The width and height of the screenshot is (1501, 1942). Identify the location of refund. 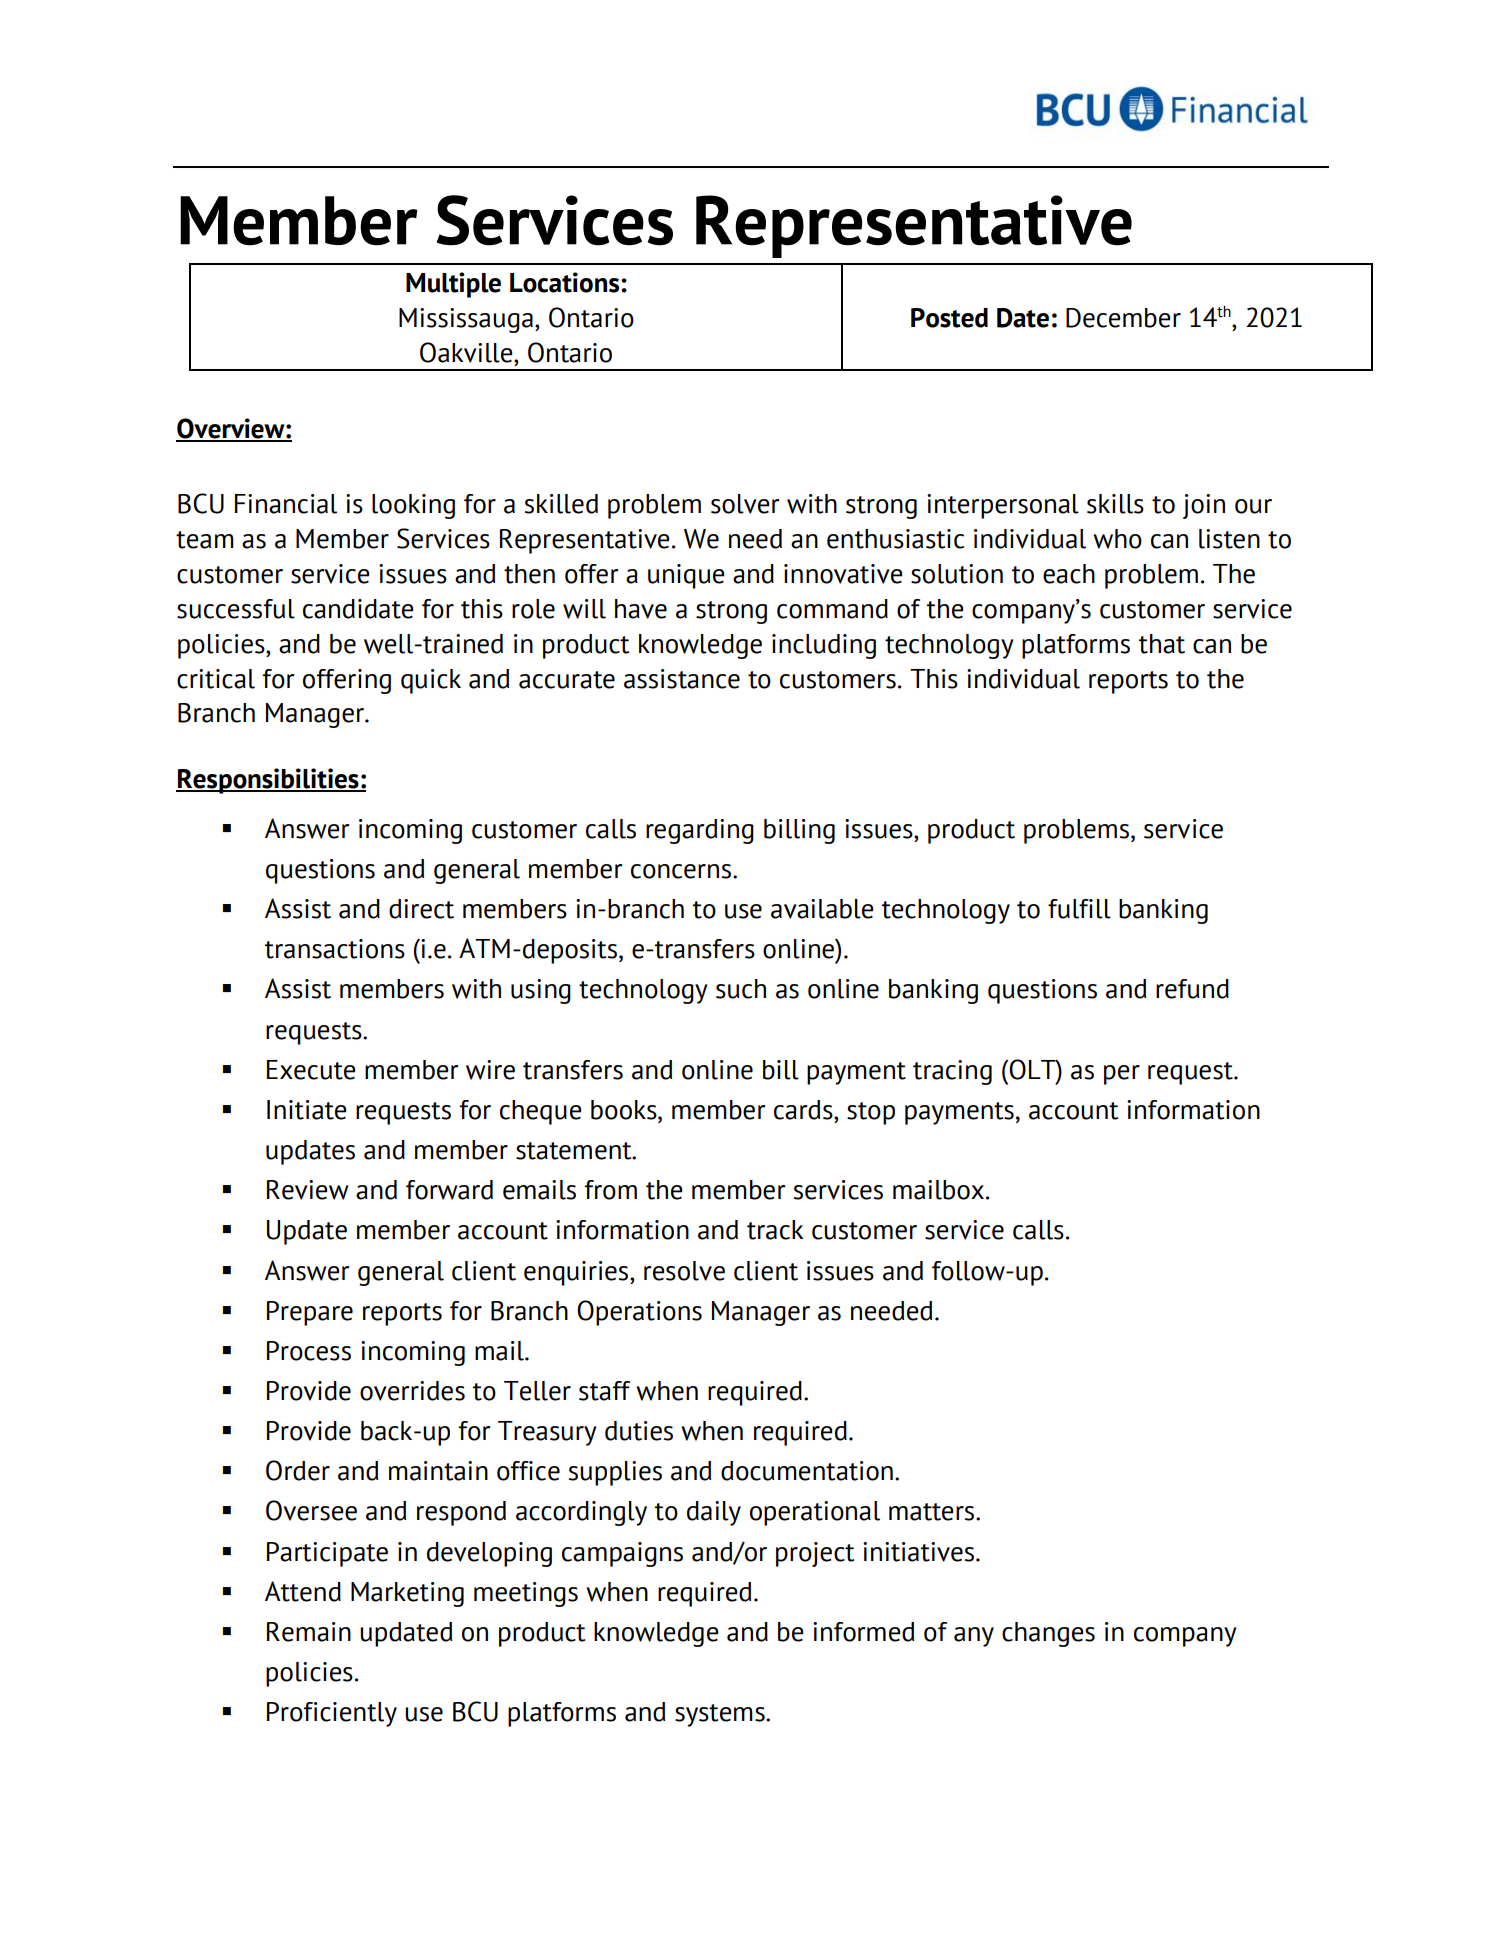
(1192, 989).
